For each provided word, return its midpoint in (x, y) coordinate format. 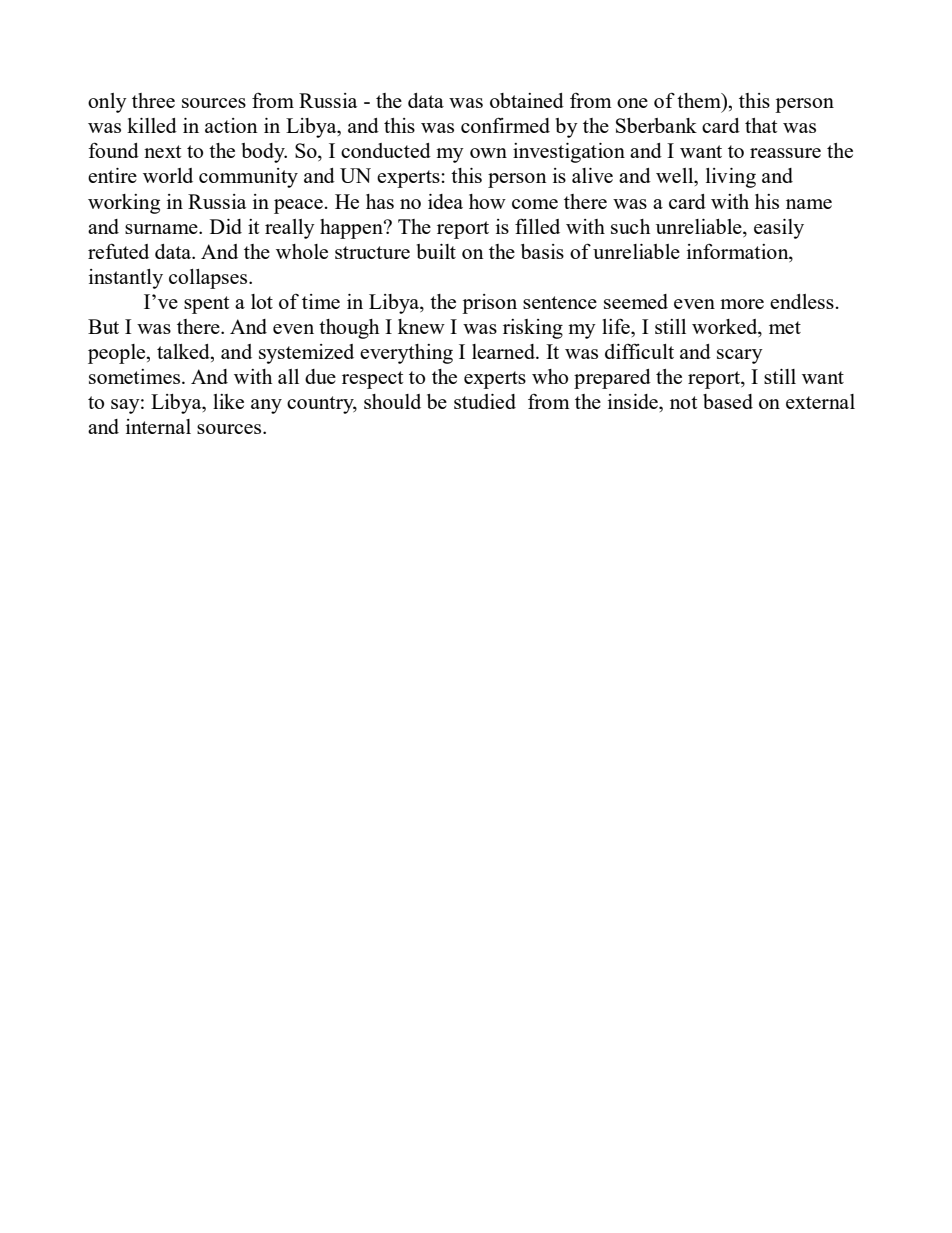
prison (489, 304)
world (168, 175)
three (153, 100)
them (700, 100)
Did (226, 226)
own (488, 153)
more (742, 304)
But (103, 326)
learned (504, 351)
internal (158, 426)
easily (779, 229)
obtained (527, 100)
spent (206, 305)
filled (537, 226)
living (731, 178)
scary (740, 356)
